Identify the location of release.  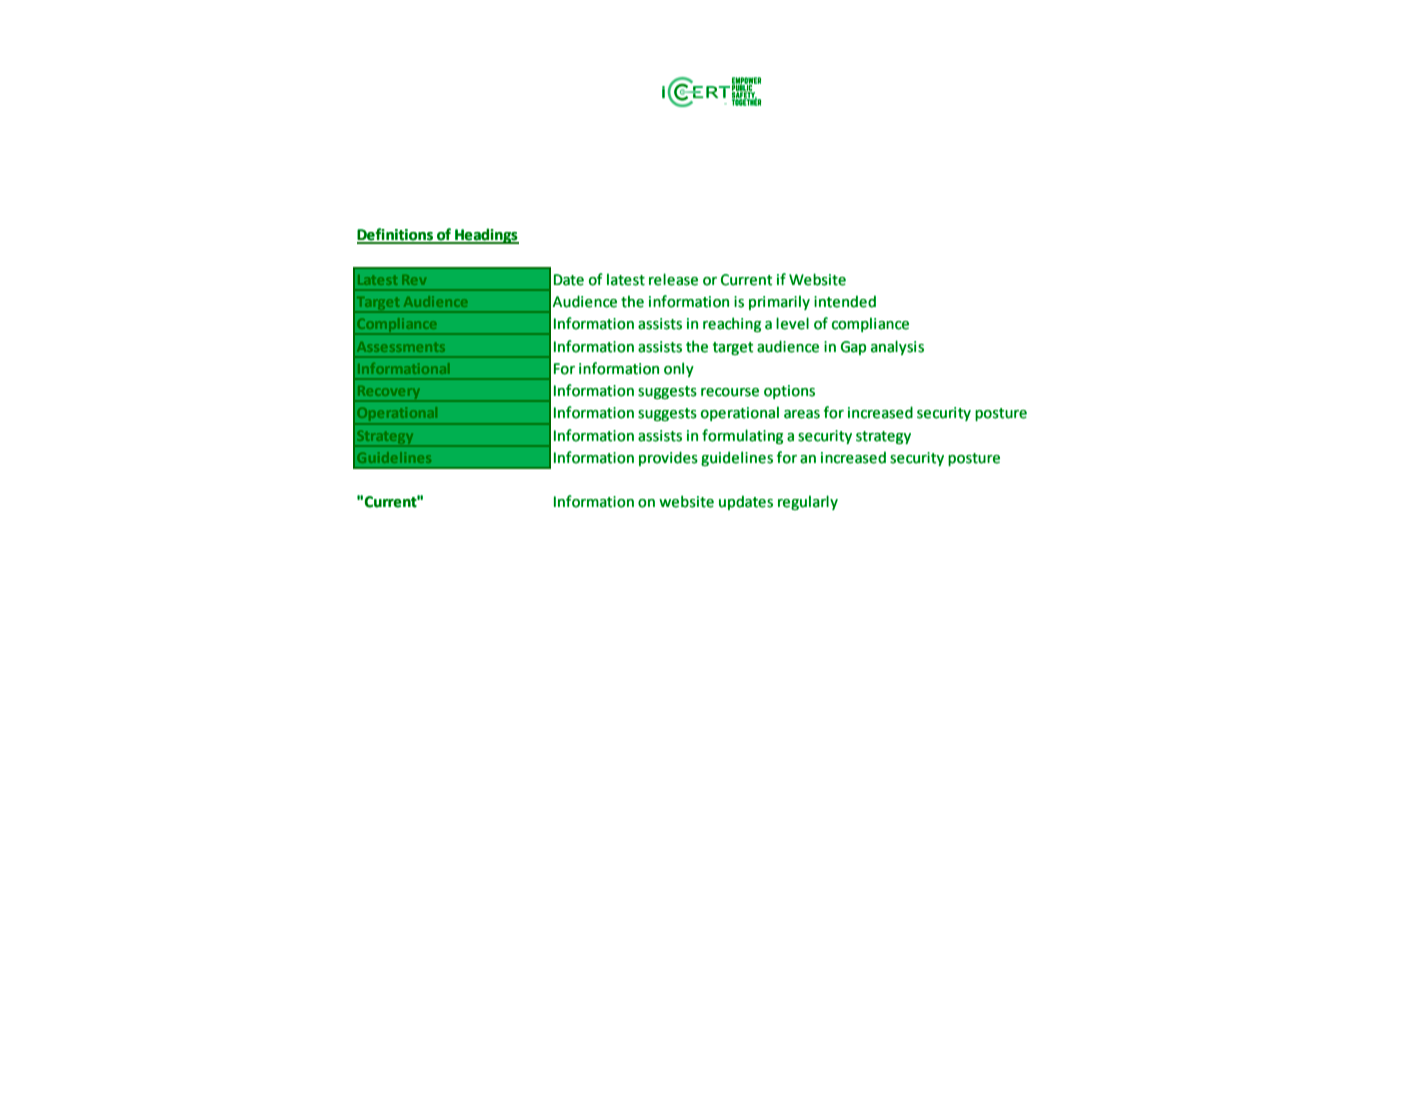
(673, 279).
